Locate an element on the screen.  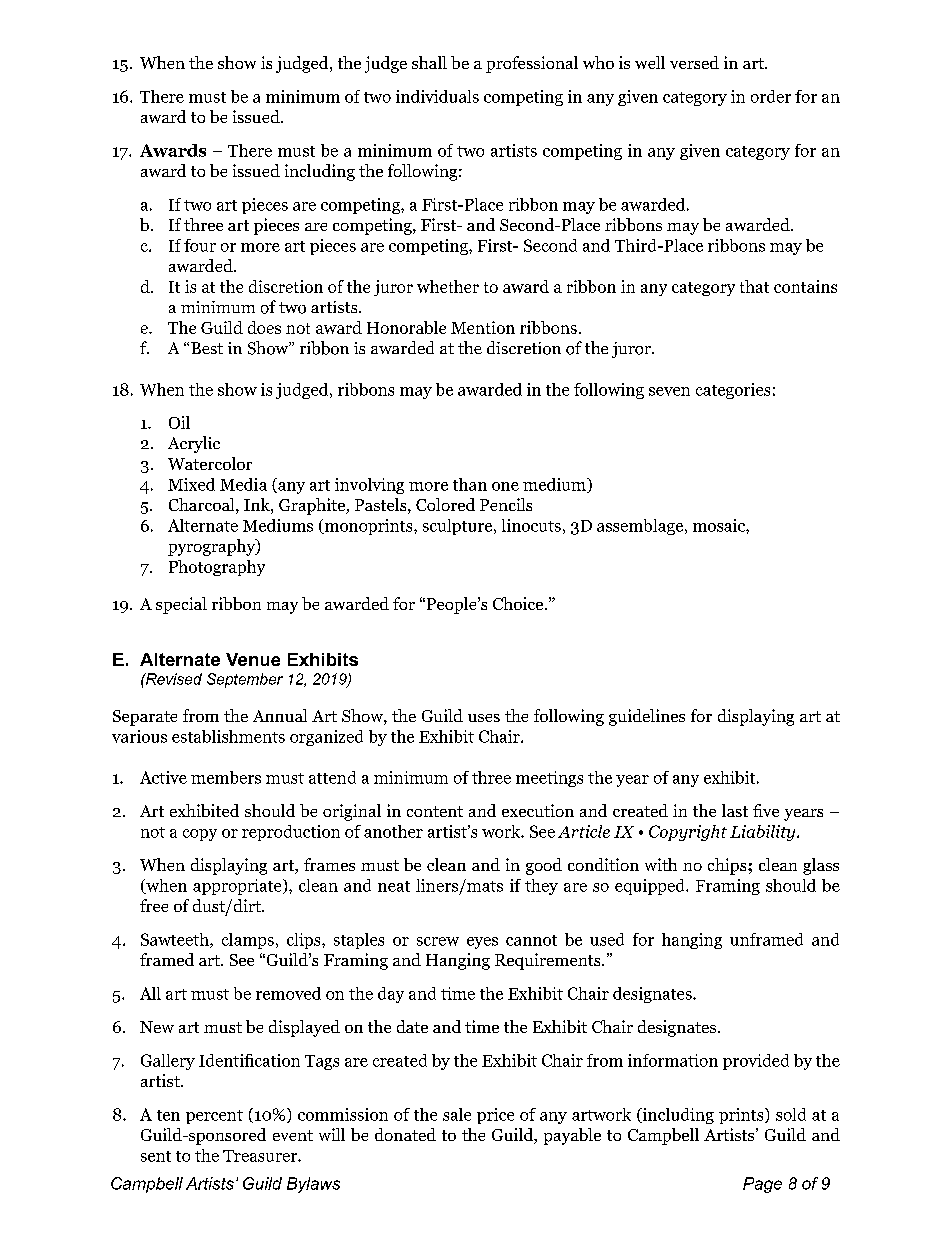
last is located at coordinates (735, 810).
